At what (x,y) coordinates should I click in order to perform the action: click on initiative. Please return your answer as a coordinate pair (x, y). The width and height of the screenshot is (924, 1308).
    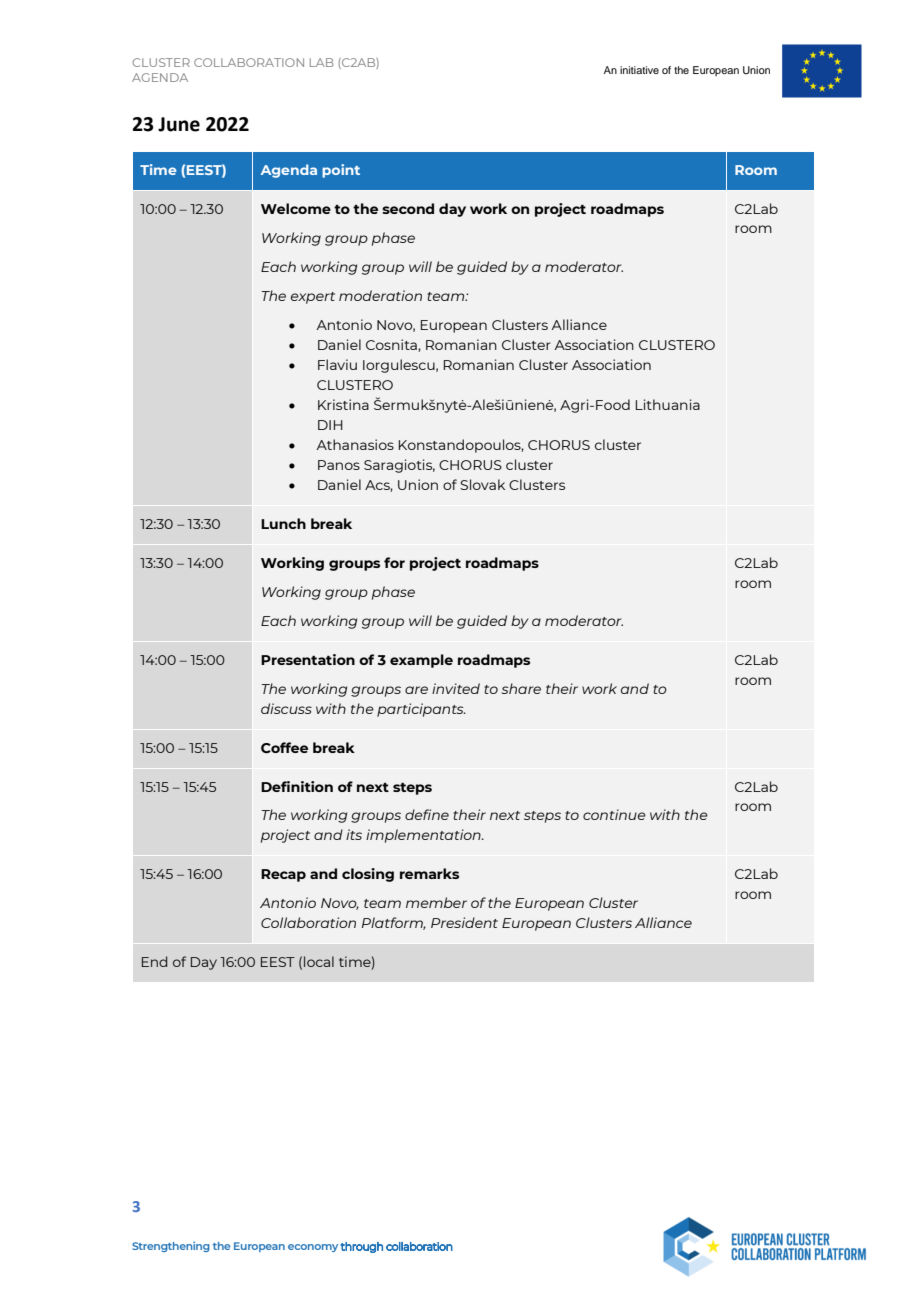
    Looking at the image, I should click on (639, 70).
